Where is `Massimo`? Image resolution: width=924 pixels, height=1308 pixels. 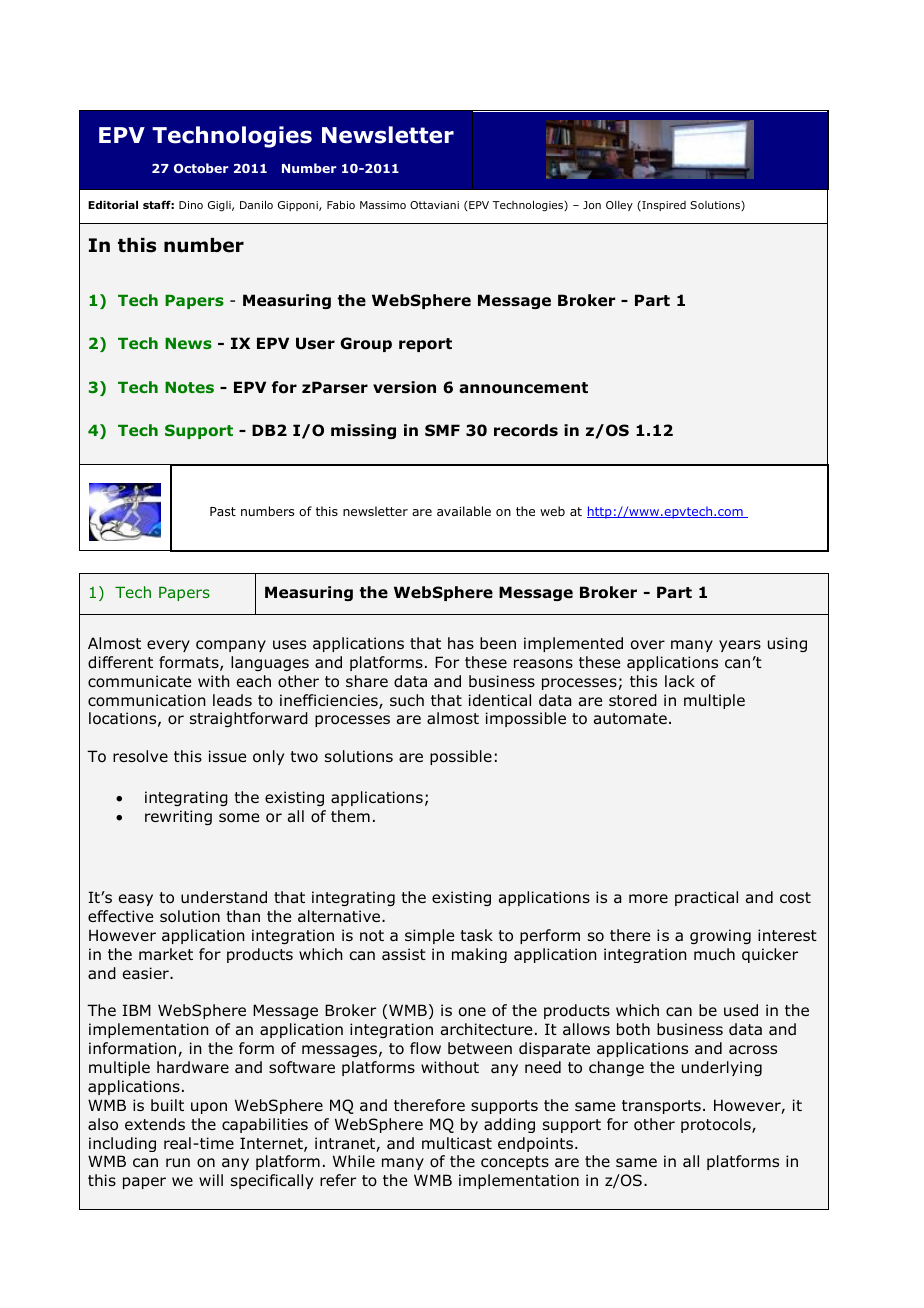 Massimo is located at coordinates (383, 205).
